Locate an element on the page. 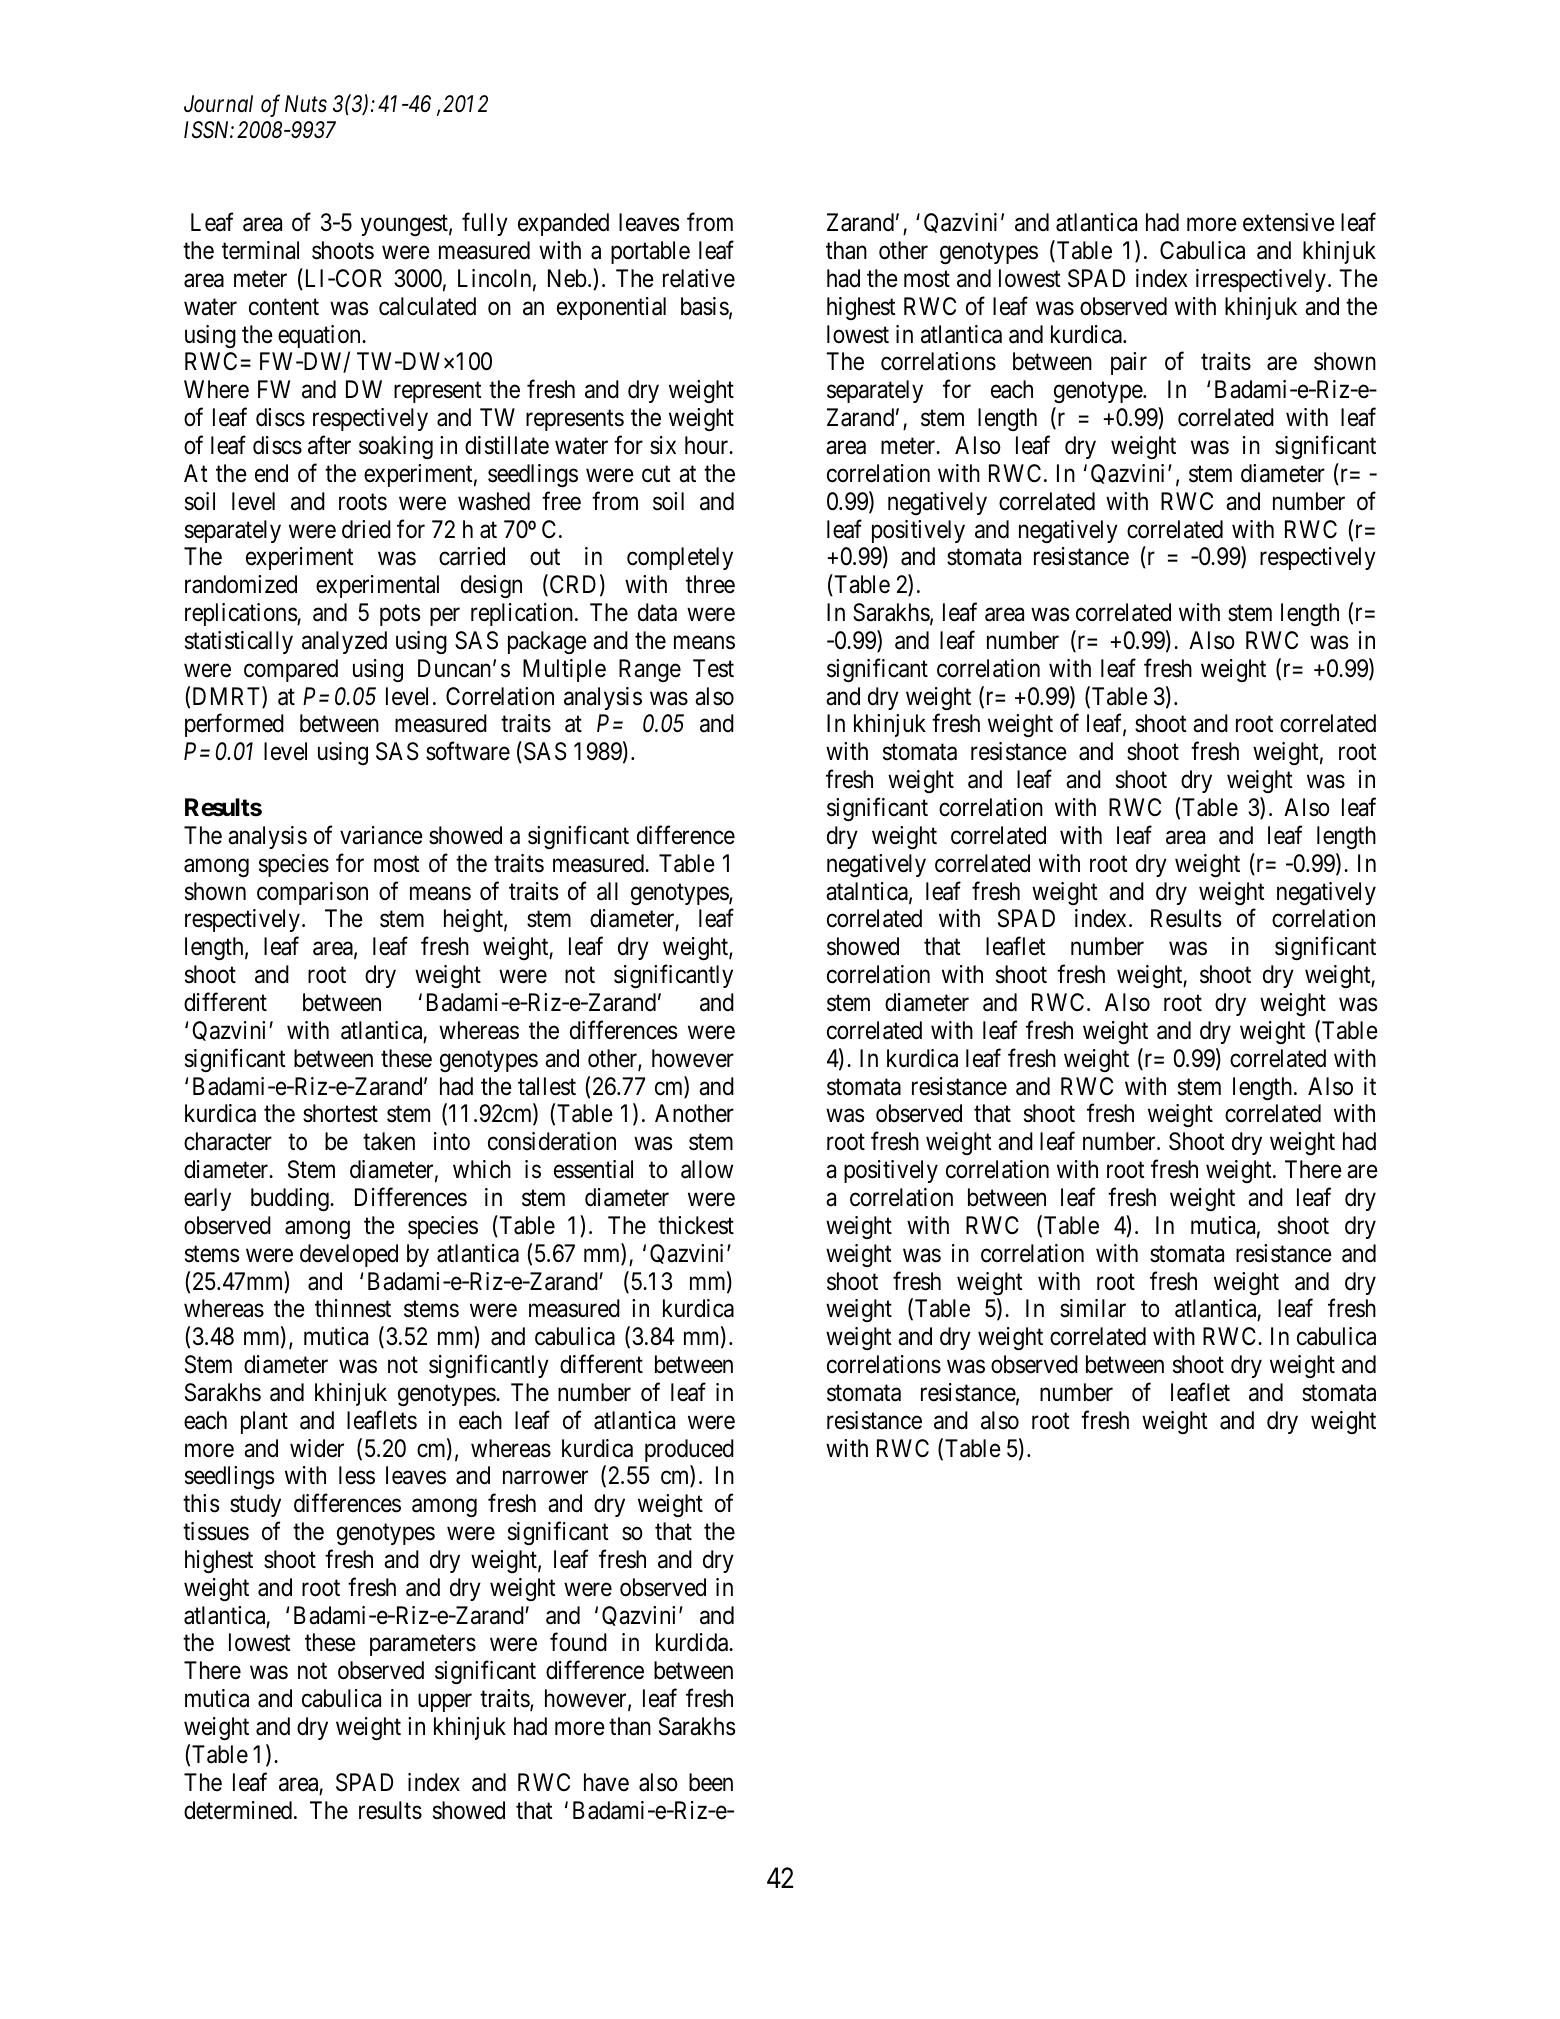 This image has height=2019, width=1560. determined is located at coordinates (239, 1810).
